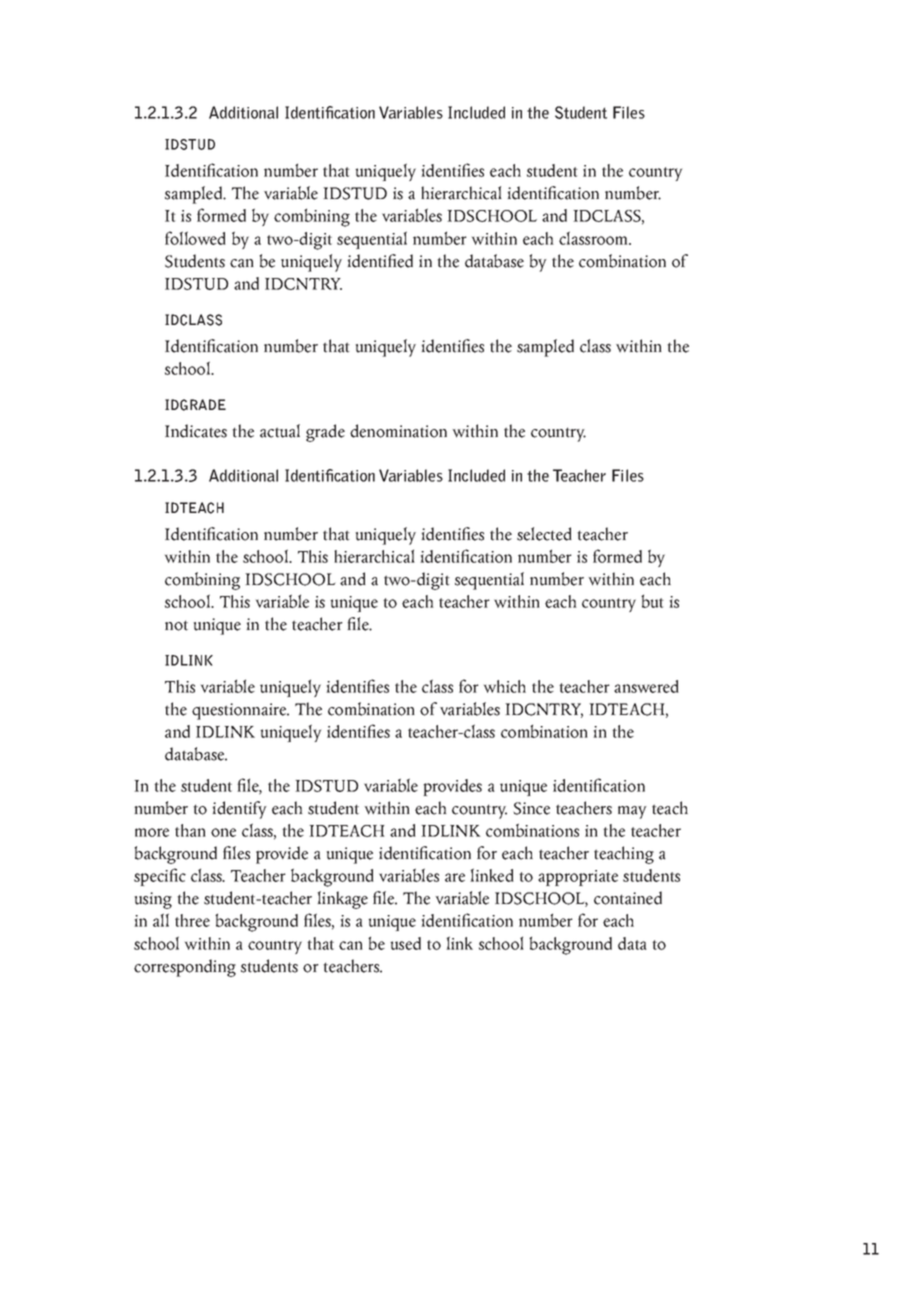 This screenshot has width=924, height=1308. What do you see at coordinates (239, 810) in the screenshot?
I see `identify` at bounding box center [239, 810].
